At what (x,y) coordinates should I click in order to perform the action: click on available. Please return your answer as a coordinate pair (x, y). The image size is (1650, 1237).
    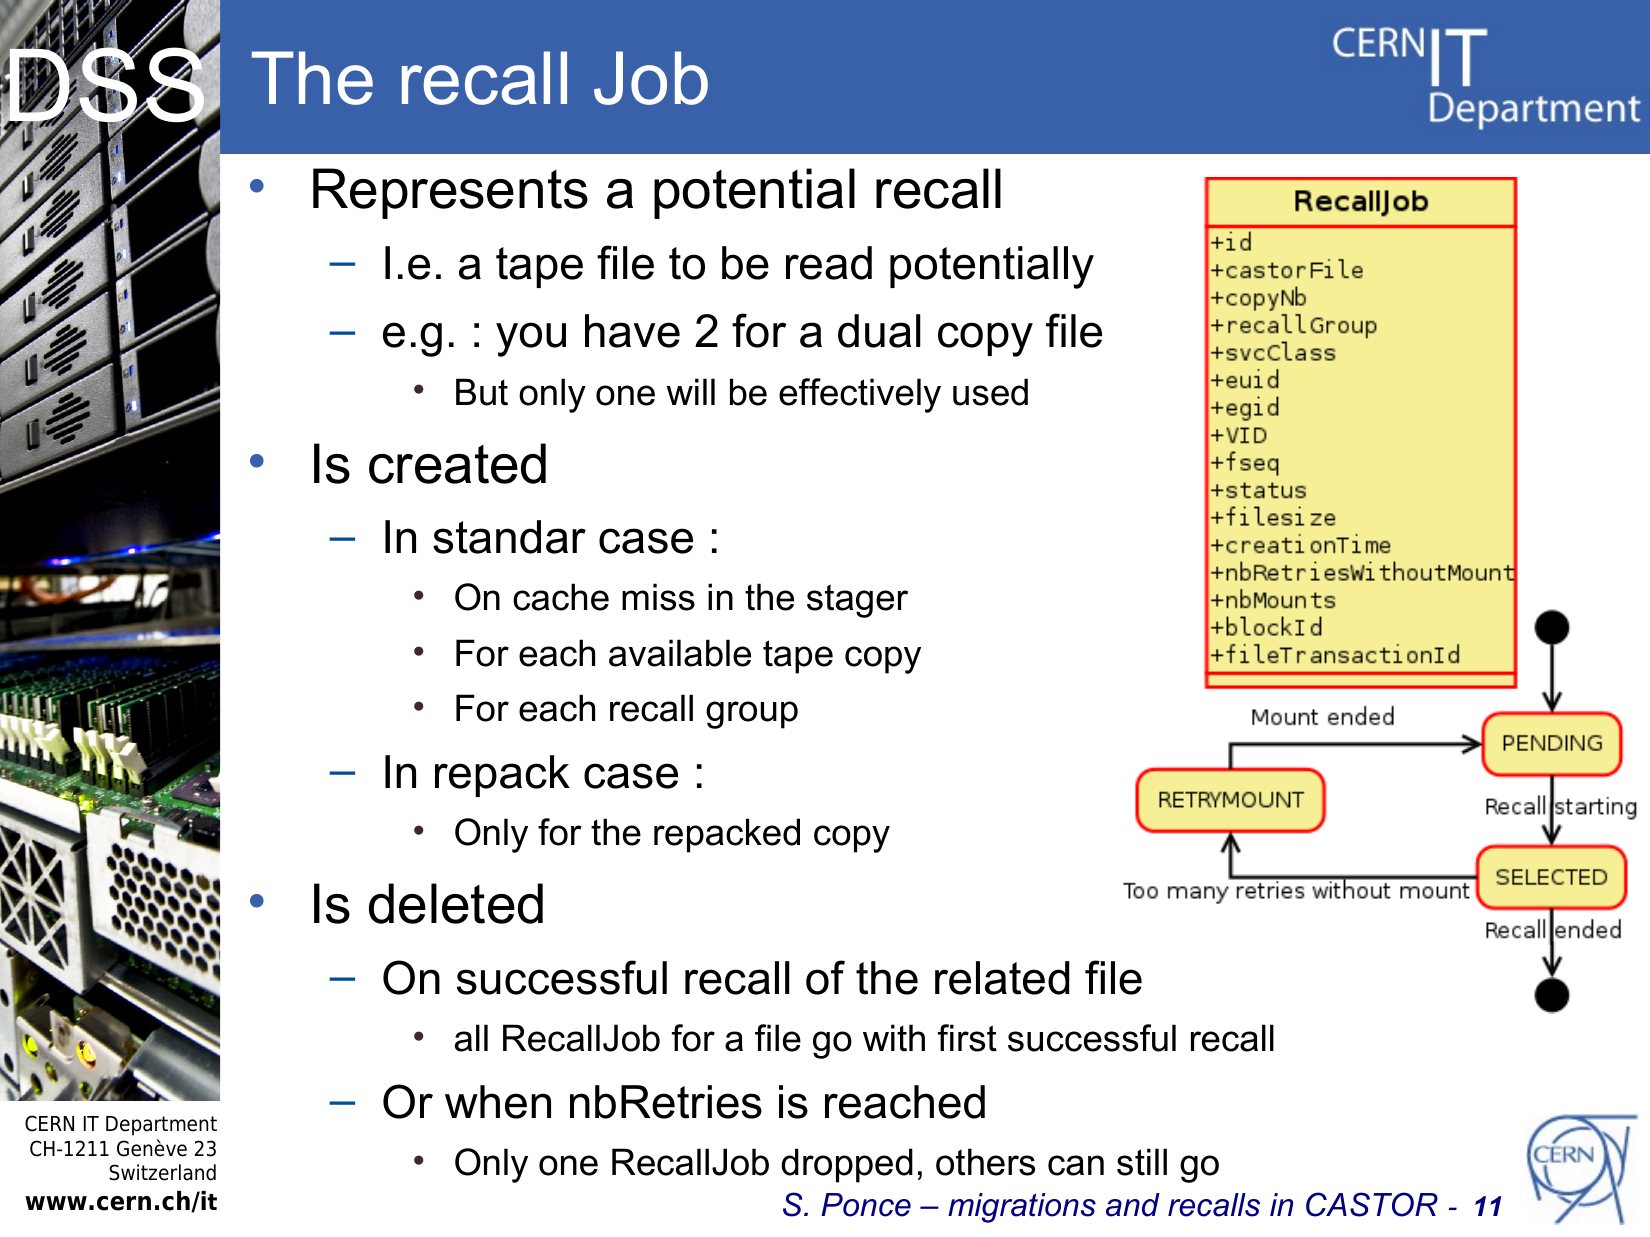
    Looking at the image, I should click on (680, 653).
